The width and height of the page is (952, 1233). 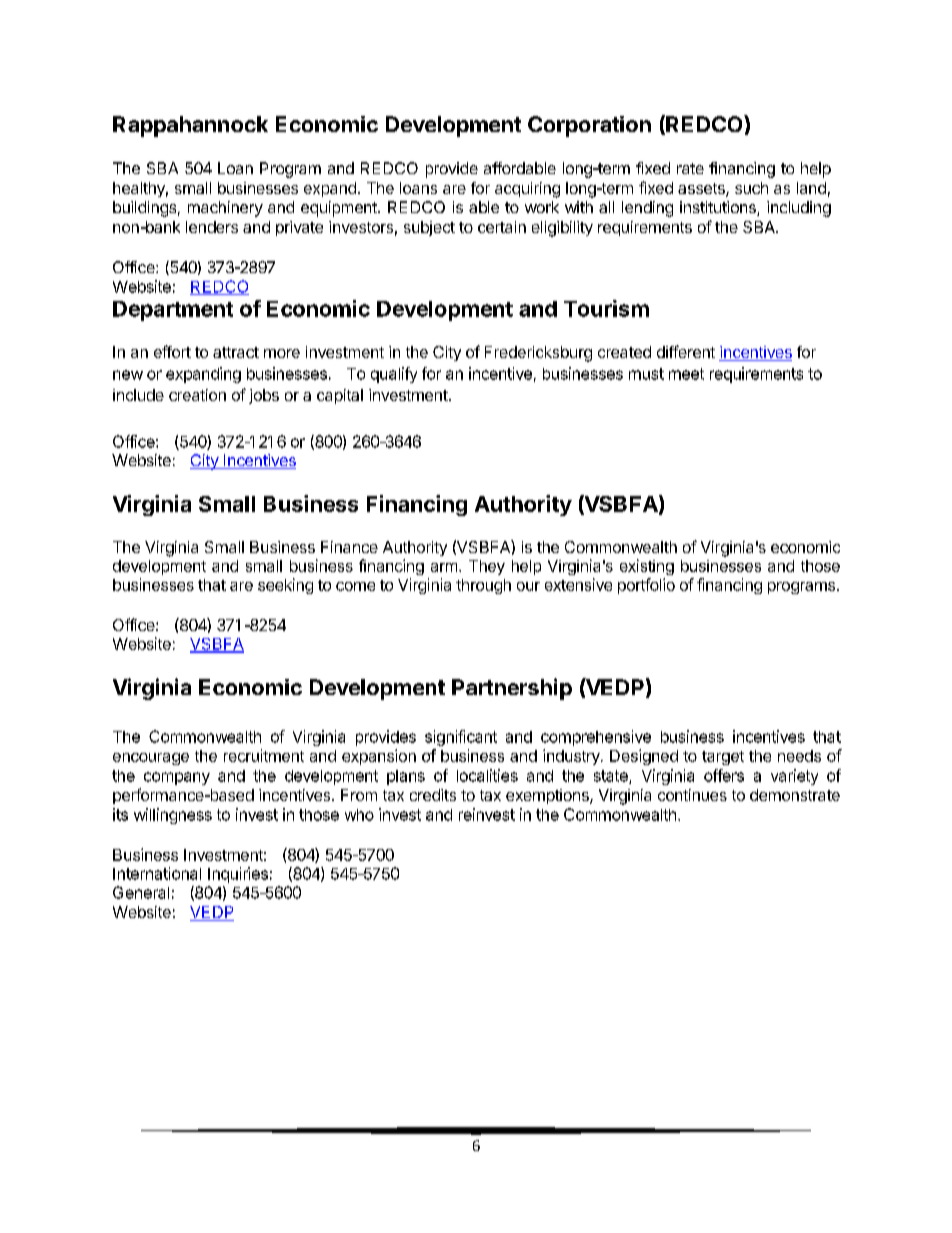 I want to click on meet, so click(x=686, y=374).
